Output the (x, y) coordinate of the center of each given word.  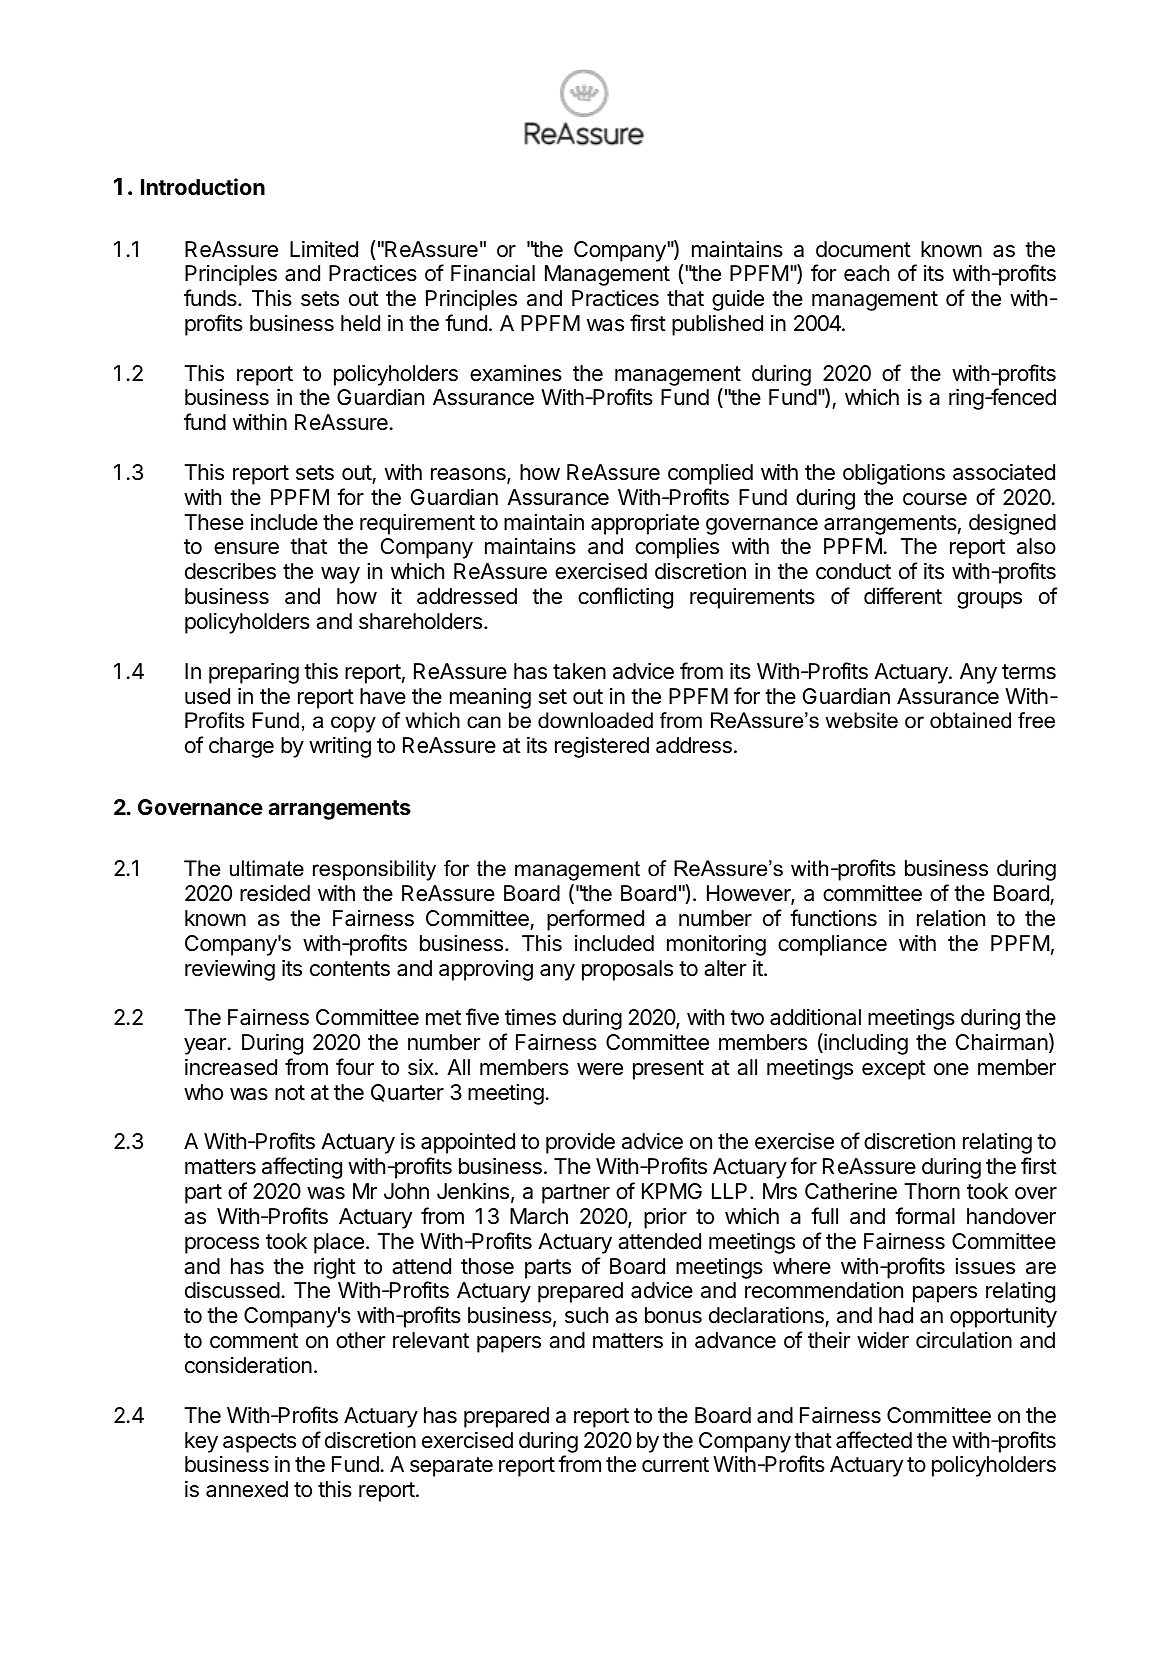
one (951, 1069)
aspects (259, 1443)
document (863, 249)
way (340, 575)
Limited (324, 249)
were (600, 1069)
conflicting (625, 598)
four (355, 1067)
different (903, 596)
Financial (493, 273)
